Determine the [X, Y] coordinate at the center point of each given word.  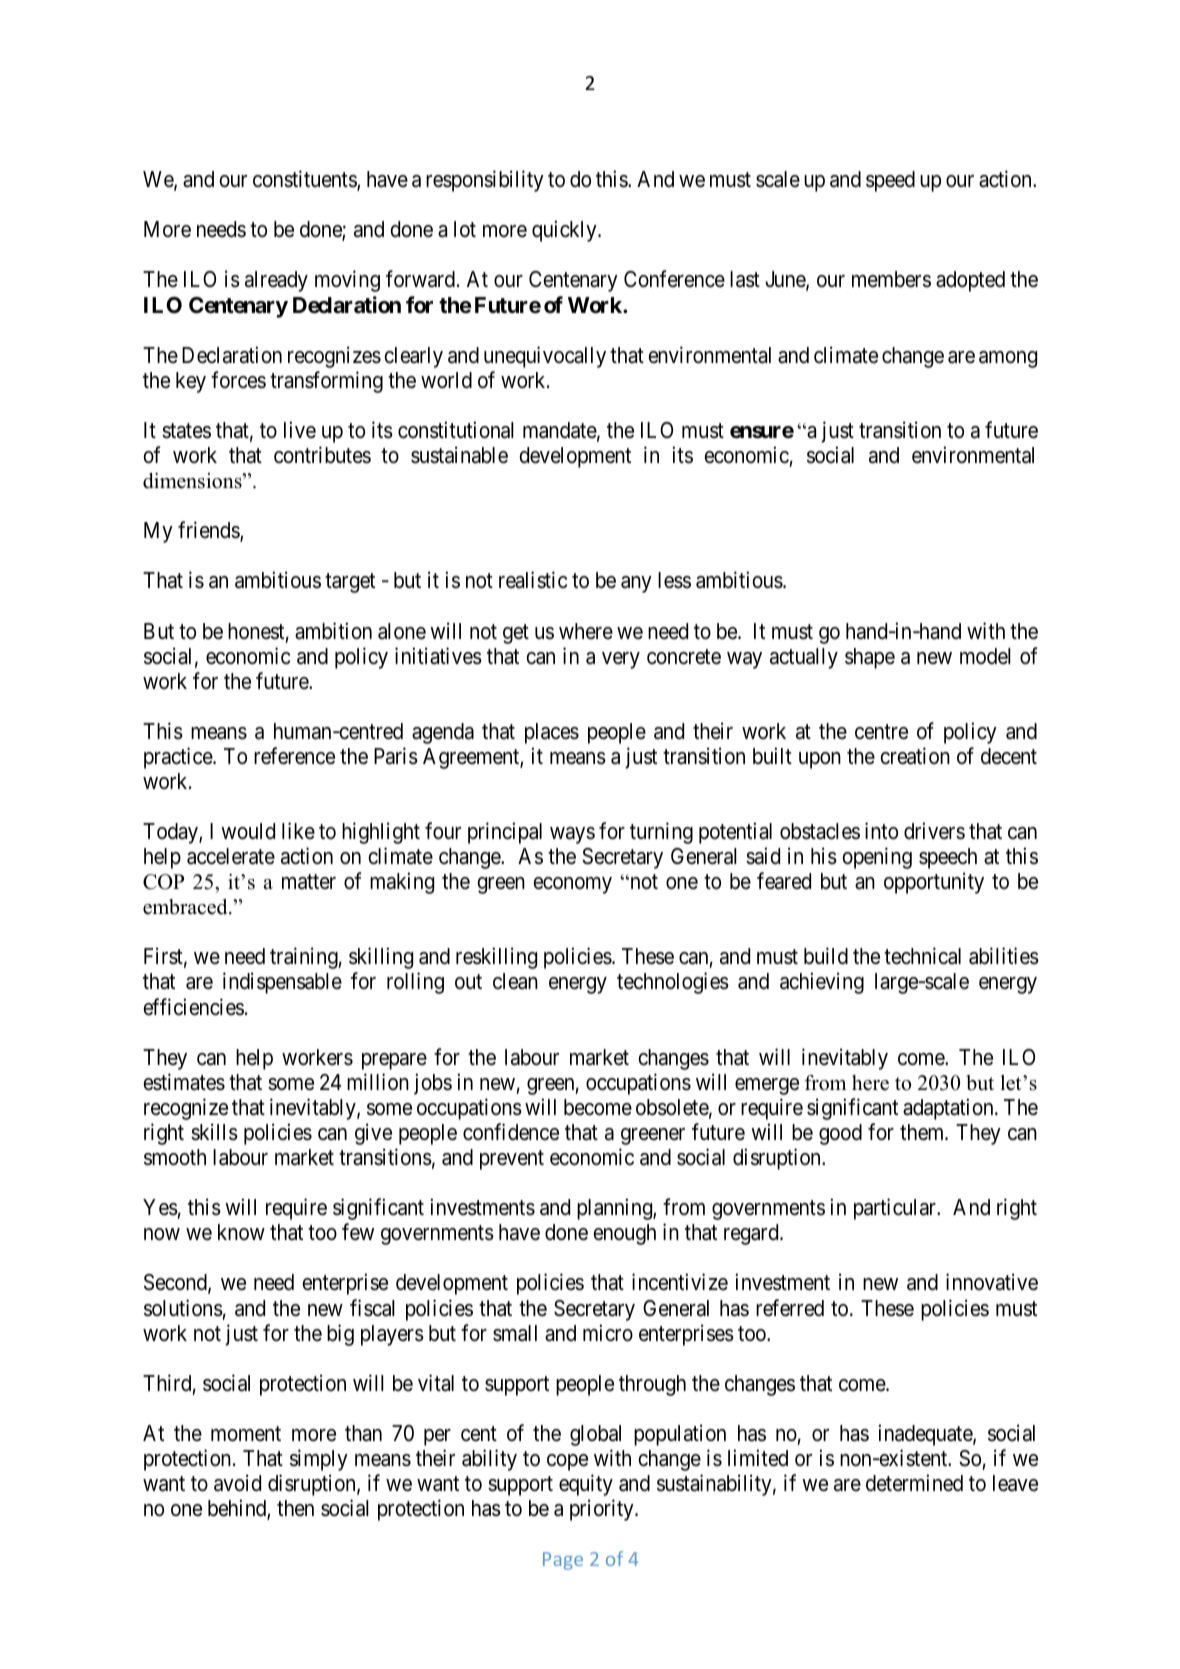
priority [603, 1510]
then [295, 1508]
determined [914, 1483]
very [621, 660]
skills [214, 1132]
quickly [565, 231]
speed [890, 181]
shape [870, 658]
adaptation [949, 1109]
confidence [511, 1132]
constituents [305, 180]
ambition [333, 631]
